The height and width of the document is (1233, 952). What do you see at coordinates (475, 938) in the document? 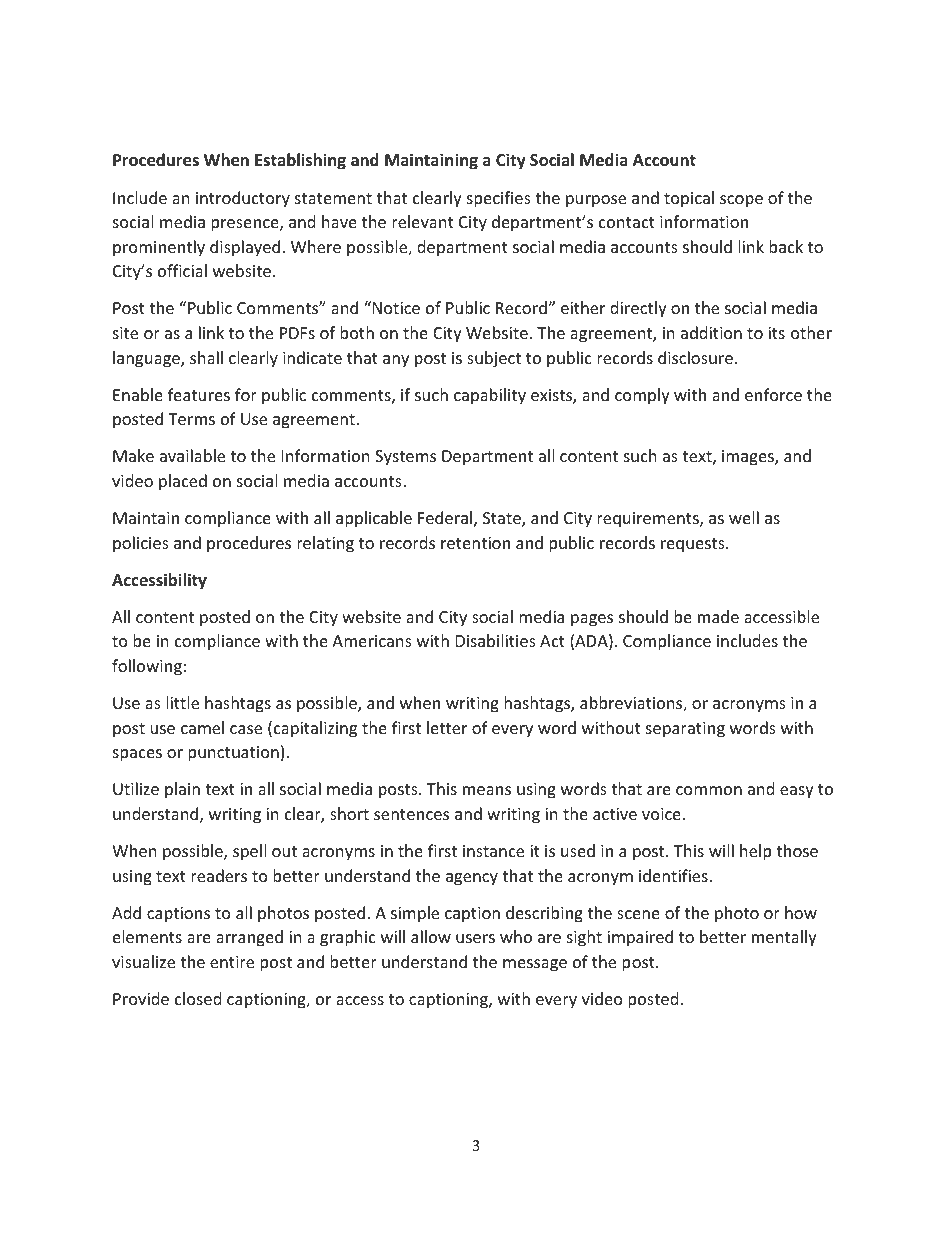
I see `users` at bounding box center [475, 938].
